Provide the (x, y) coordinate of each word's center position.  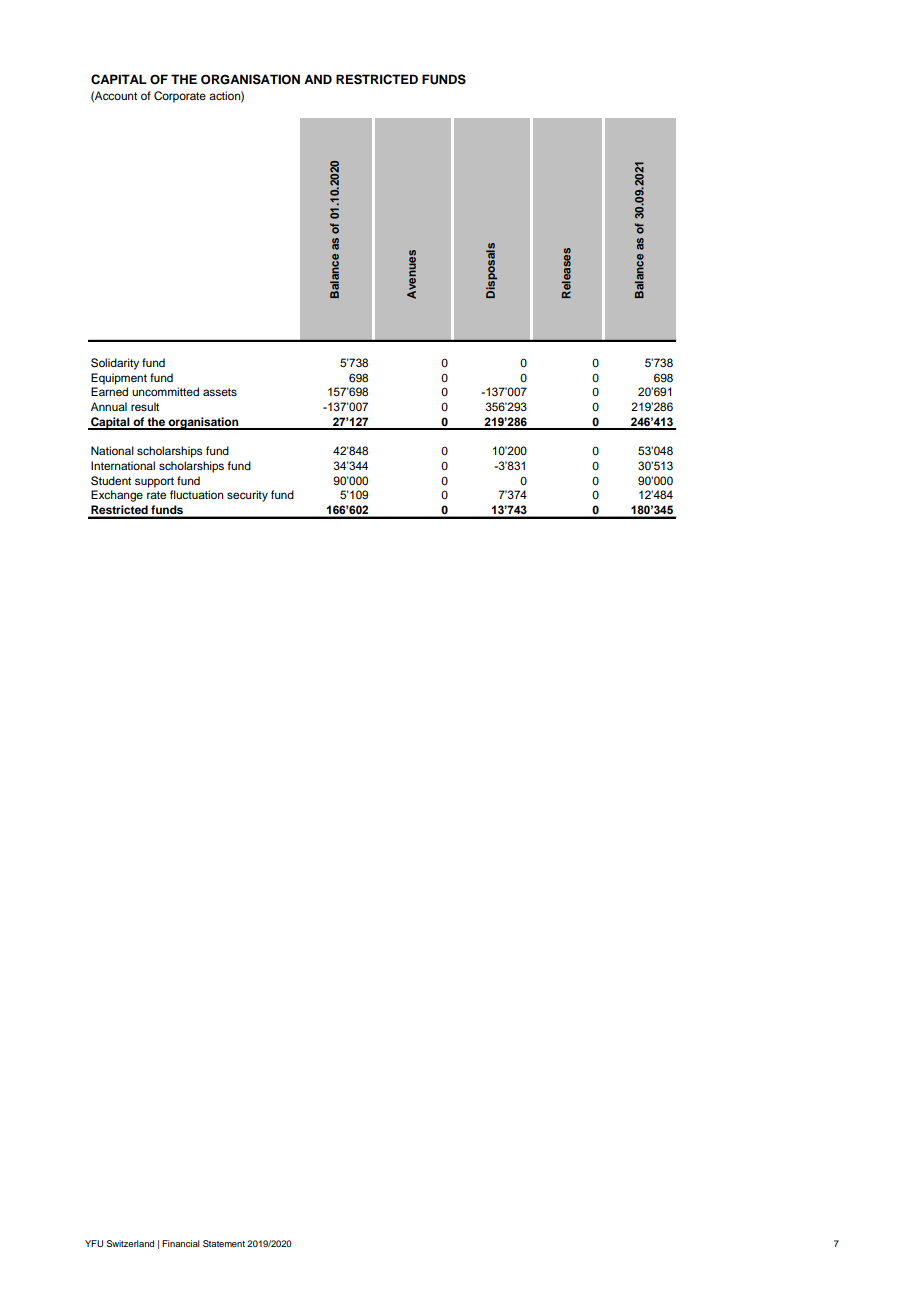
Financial (181, 1243)
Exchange (117, 496)
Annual (109, 406)
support (154, 482)
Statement (224, 1243)
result (145, 406)
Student (111, 481)
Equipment (119, 379)
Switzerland (130, 1243)
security (247, 496)
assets (220, 392)
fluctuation (197, 494)
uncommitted (165, 391)
